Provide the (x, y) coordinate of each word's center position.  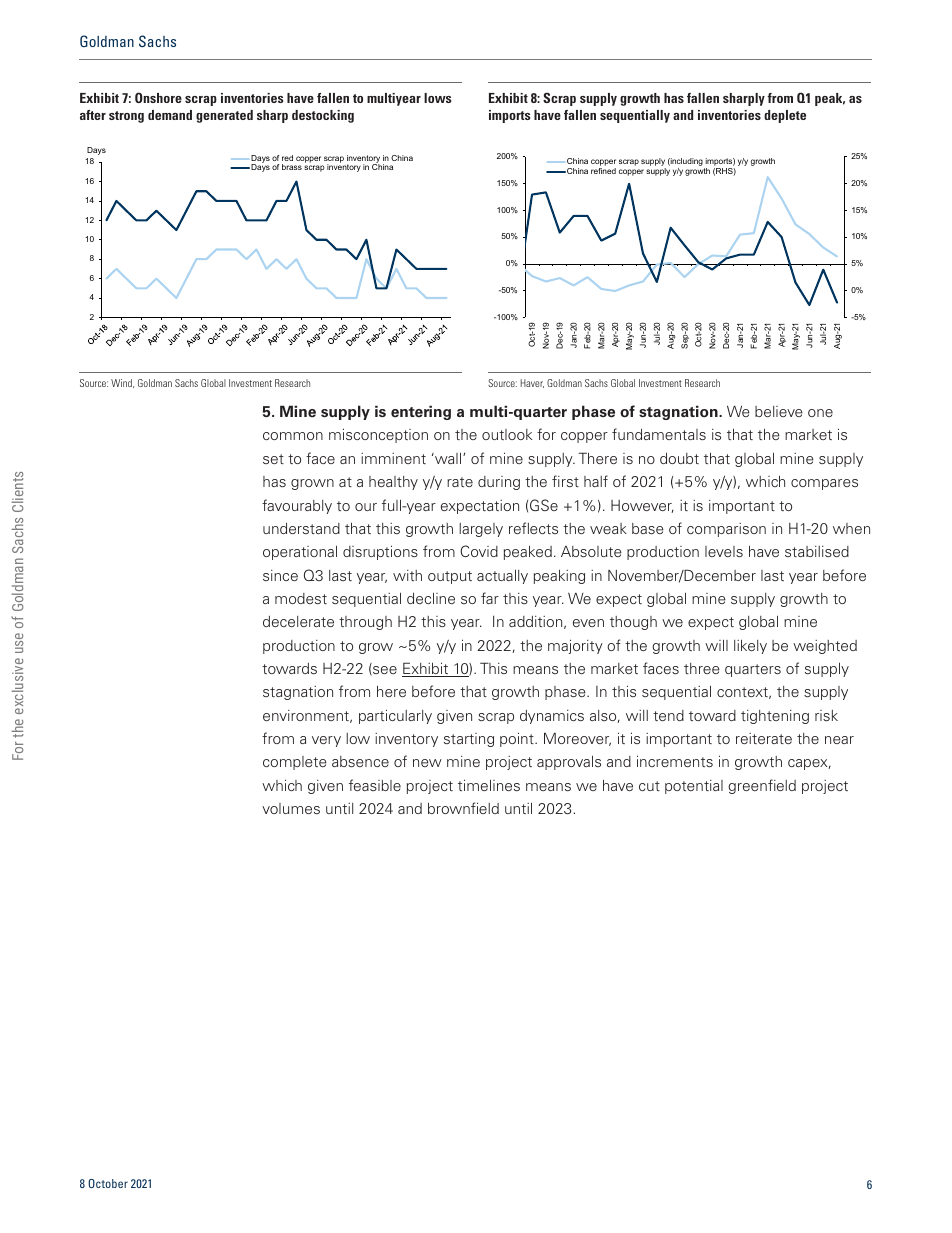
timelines (489, 785)
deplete (785, 116)
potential (694, 787)
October (108, 1183)
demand (170, 115)
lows (437, 98)
